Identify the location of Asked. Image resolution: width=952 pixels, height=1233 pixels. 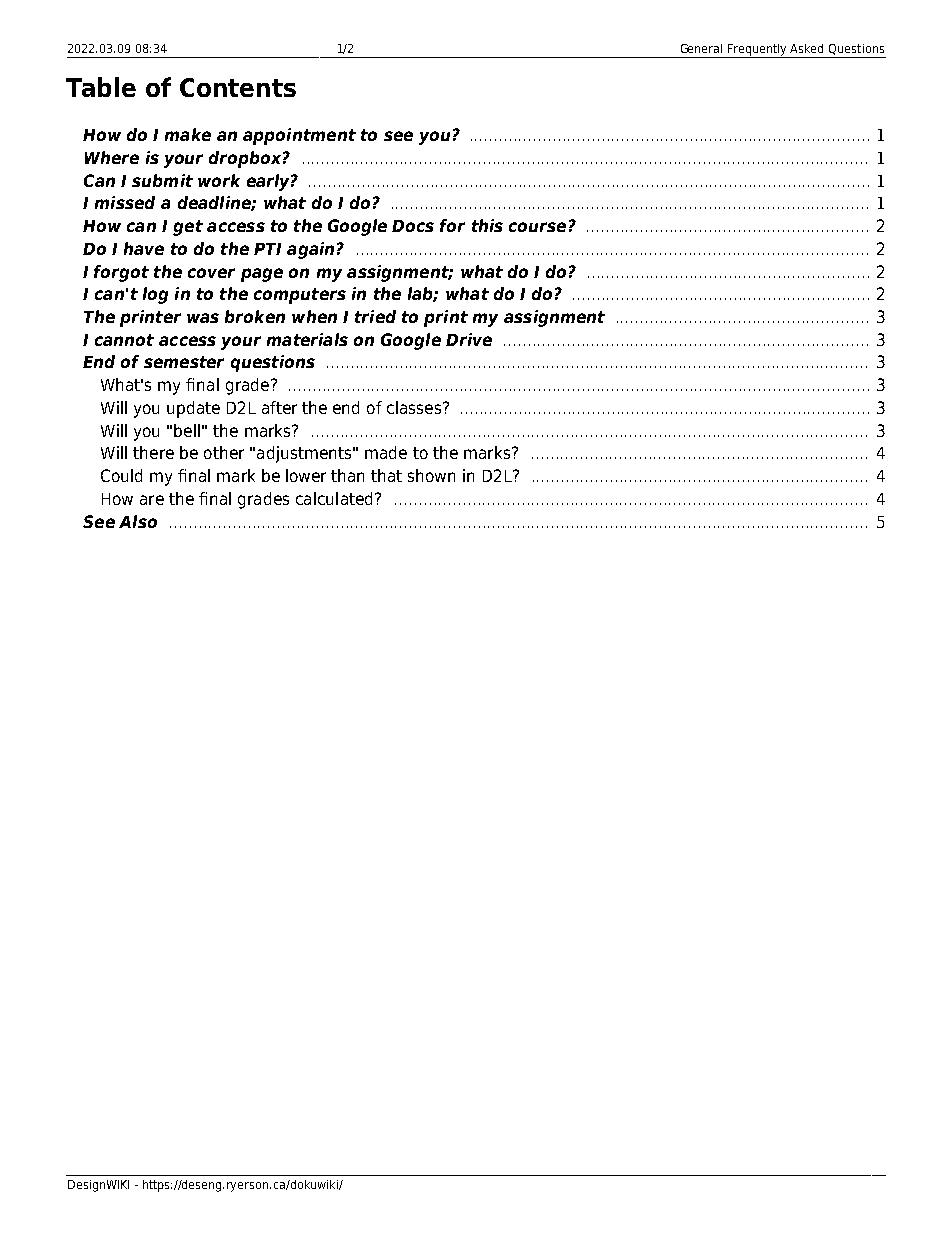
(806, 48).
